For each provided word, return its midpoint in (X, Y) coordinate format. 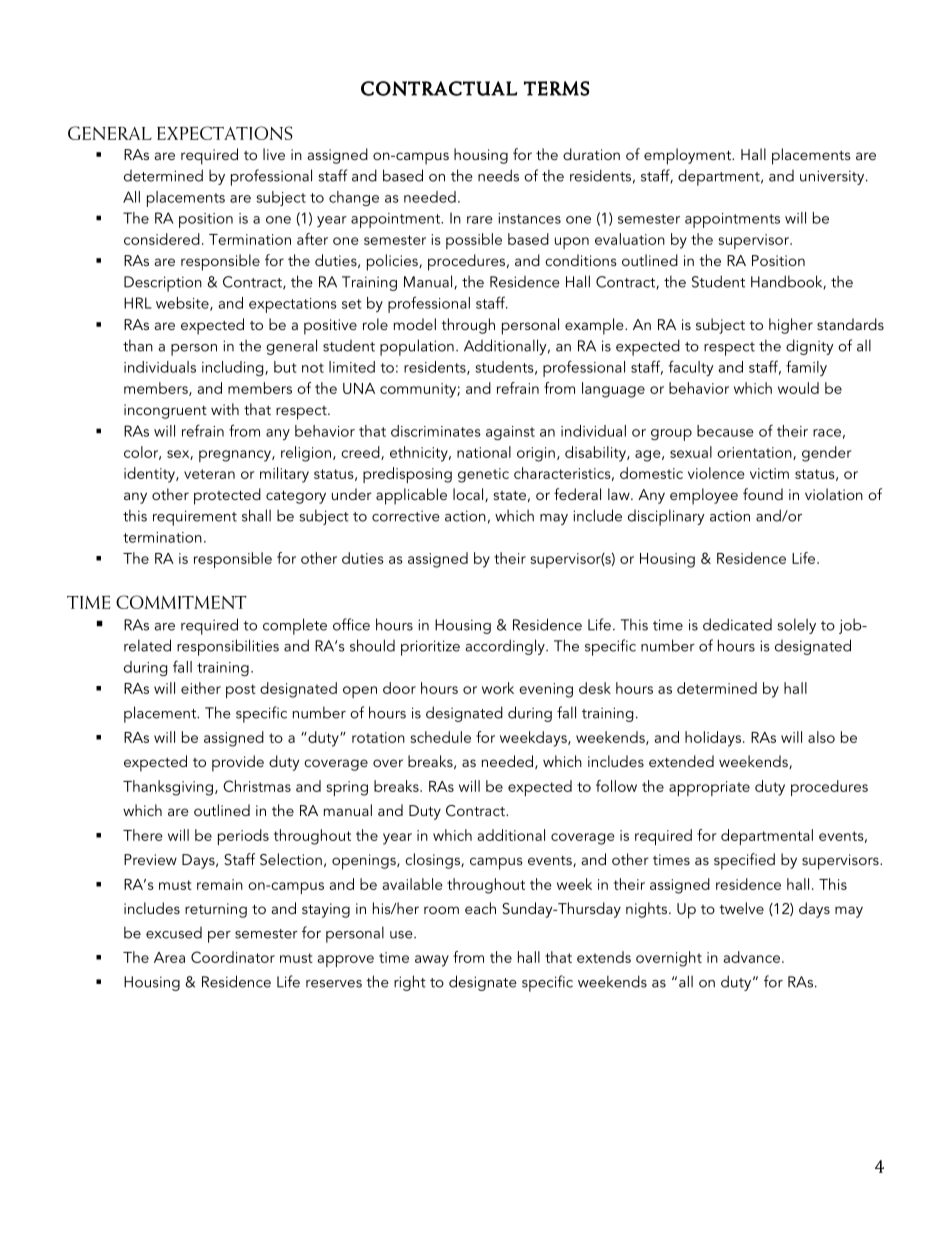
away (432, 961)
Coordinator (233, 957)
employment (688, 156)
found (763, 494)
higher (791, 326)
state (510, 495)
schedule (440, 737)
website (183, 304)
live (274, 154)
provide (238, 763)
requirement (195, 518)
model (415, 324)
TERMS (556, 88)
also (821, 737)
